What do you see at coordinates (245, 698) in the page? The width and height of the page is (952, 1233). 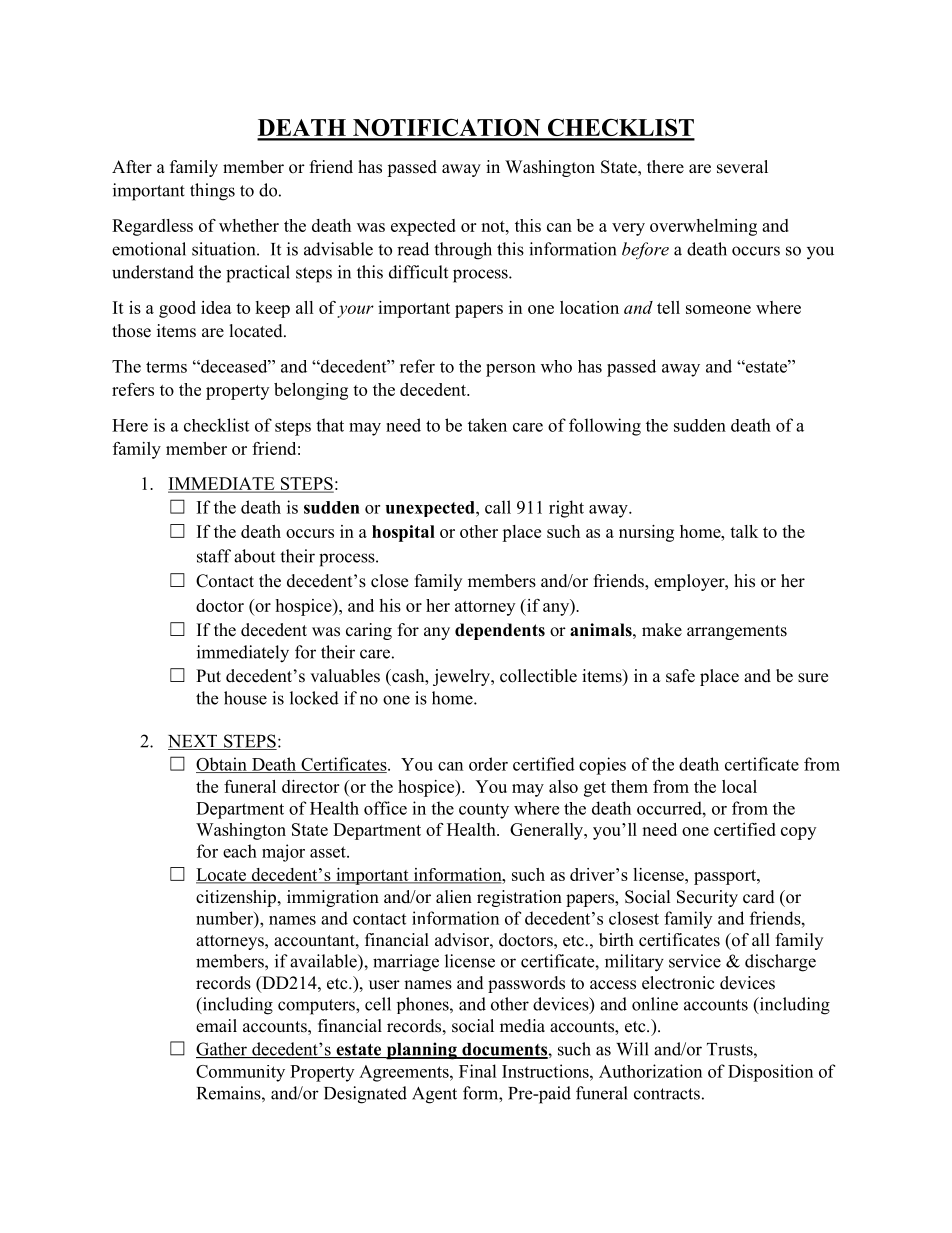 I see `house` at bounding box center [245, 698].
